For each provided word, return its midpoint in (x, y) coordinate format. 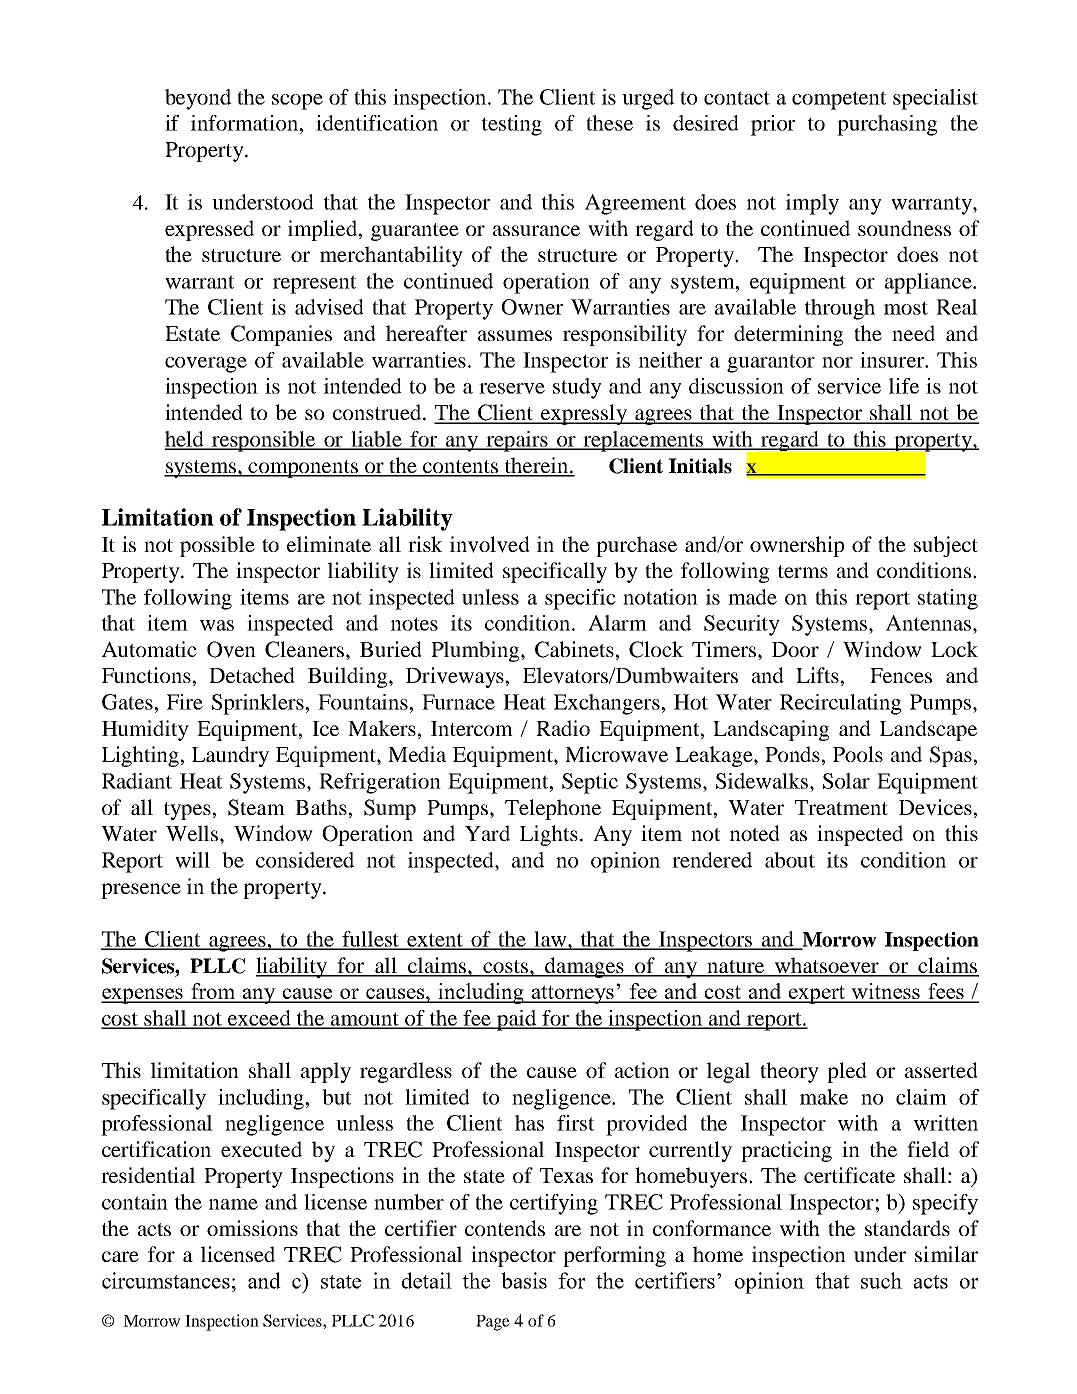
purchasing (887, 125)
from (213, 992)
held (185, 440)
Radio (563, 728)
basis (524, 1280)
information (246, 123)
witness (886, 992)
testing (512, 125)
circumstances (166, 1280)
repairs (517, 441)
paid (517, 1020)
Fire (185, 702)
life (904, 386)
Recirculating (840, 704)
